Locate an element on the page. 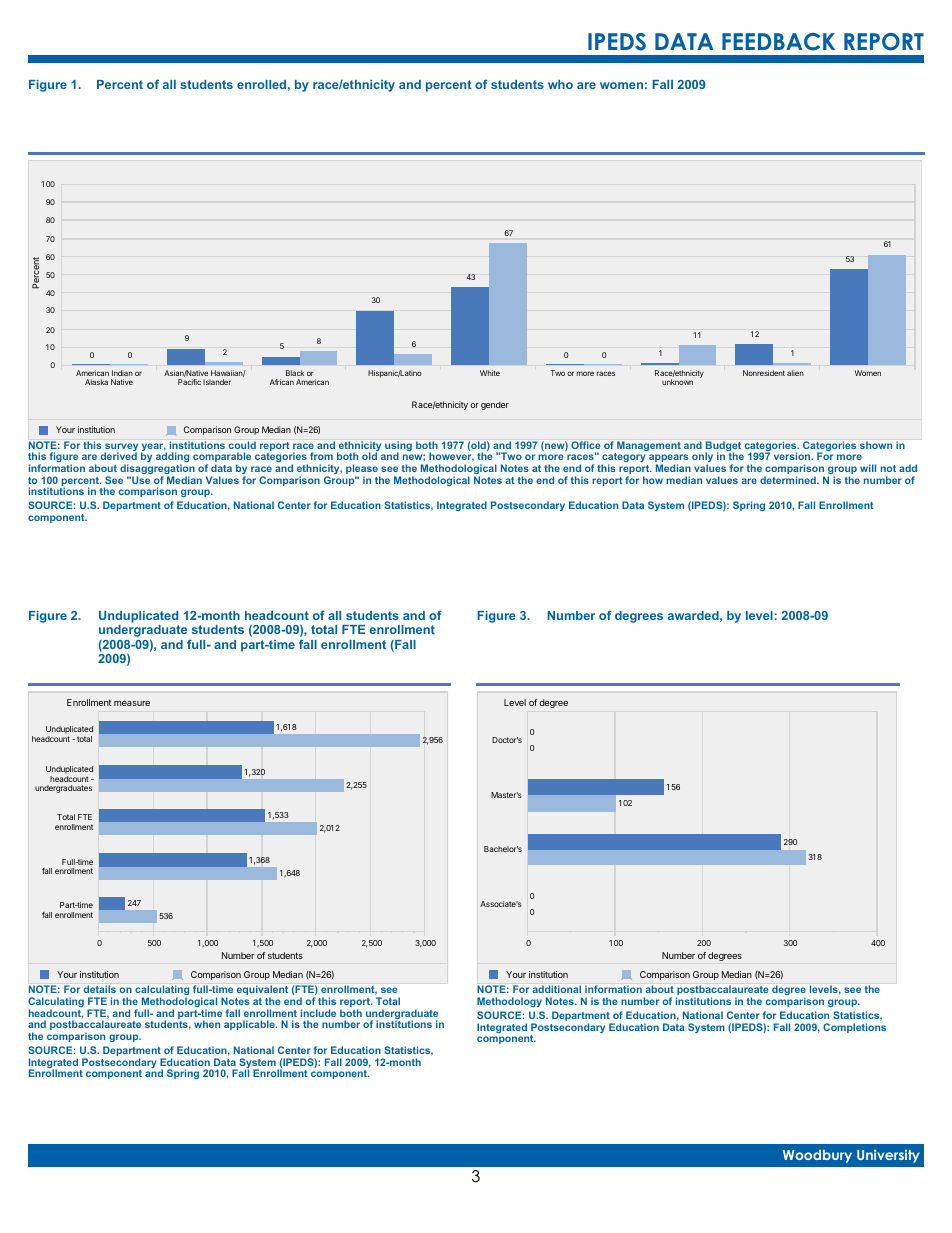  Budget is located at coordinates (723, 447).
